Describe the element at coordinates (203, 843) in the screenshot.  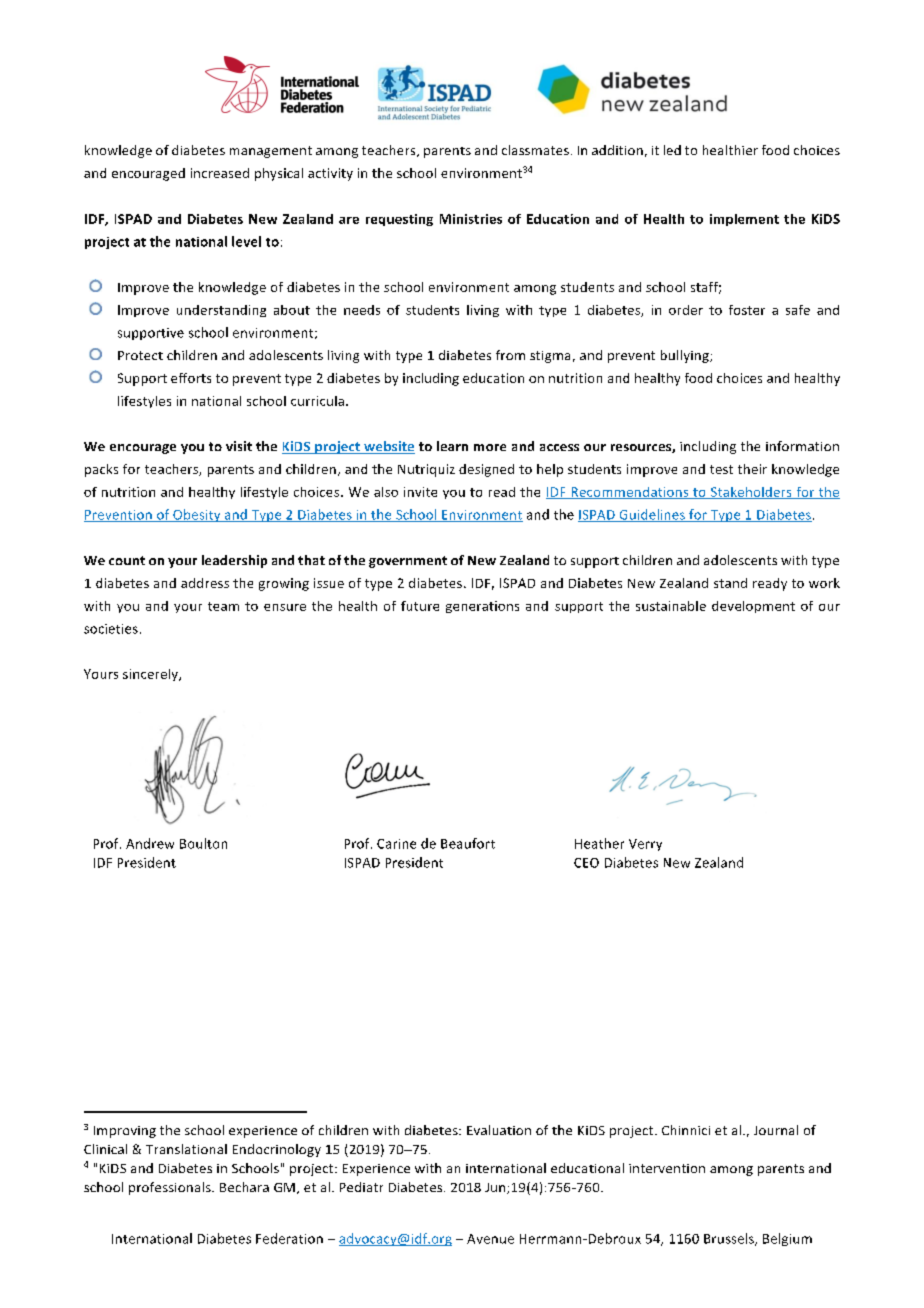
I see `Boulton` at that location.
